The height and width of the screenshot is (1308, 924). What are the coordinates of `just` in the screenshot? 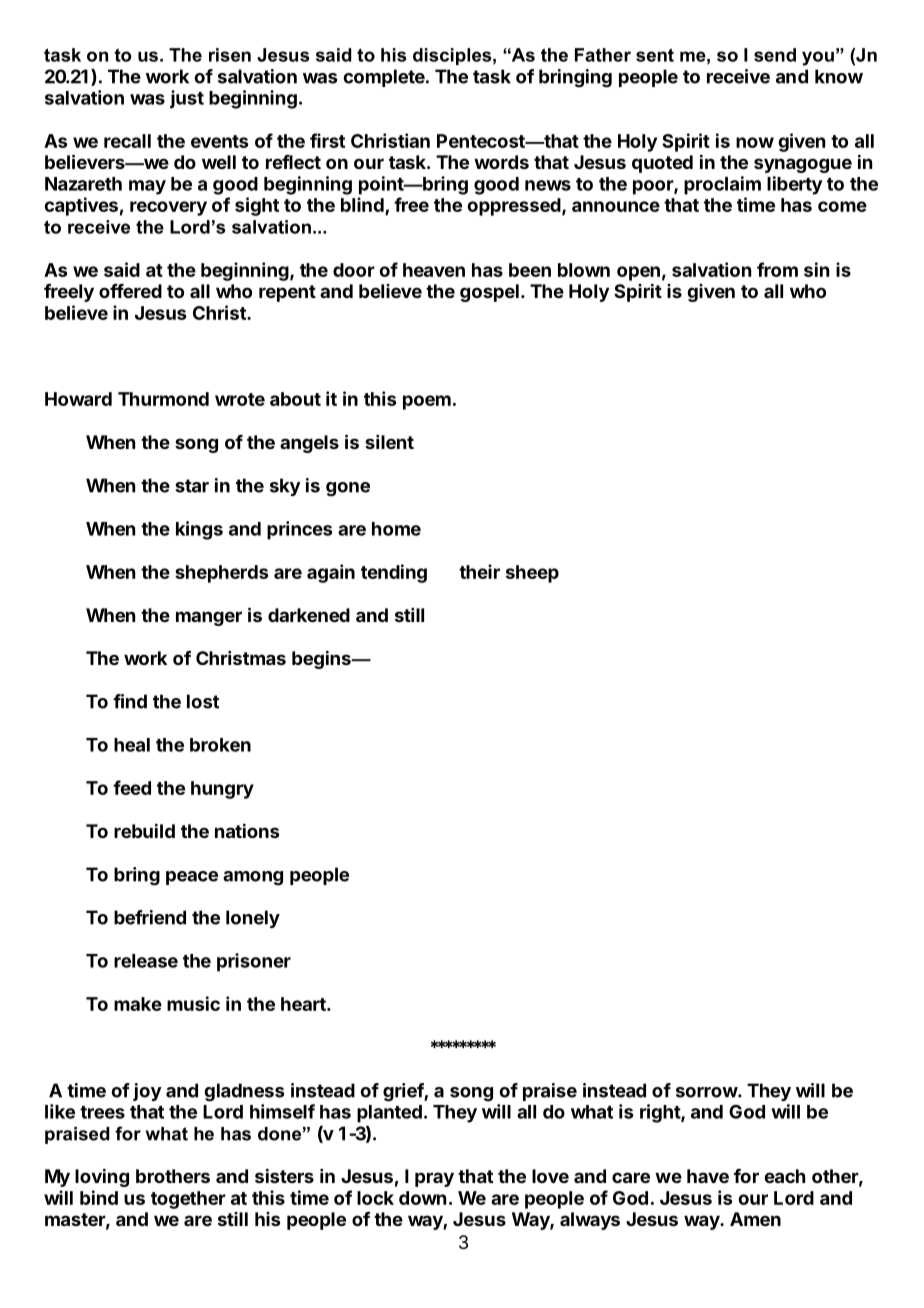 It's located at (187, 99).
